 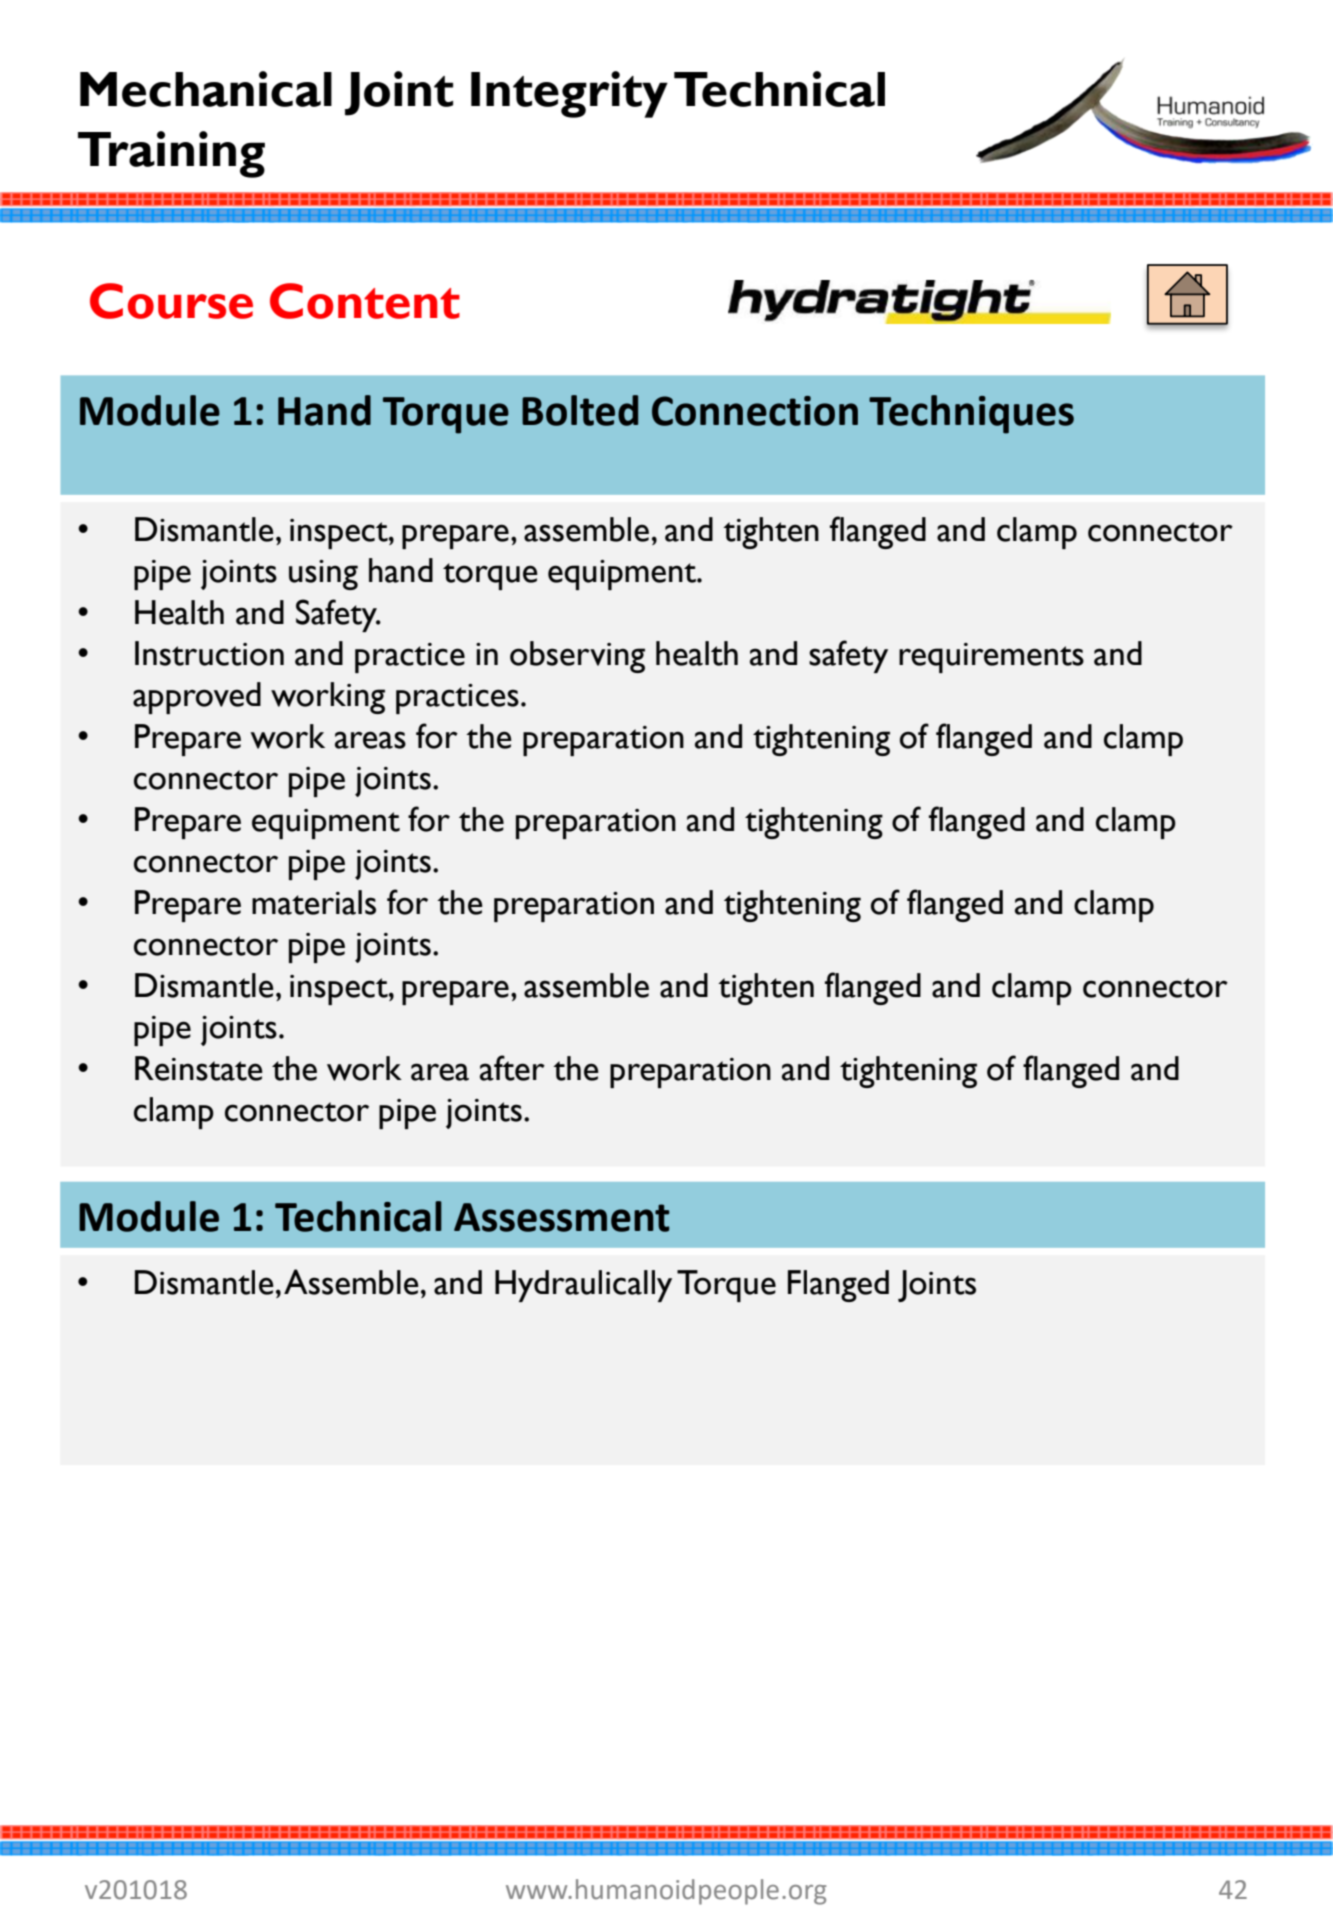 I want to click on Mechanical, so click(x=206, y=89).
